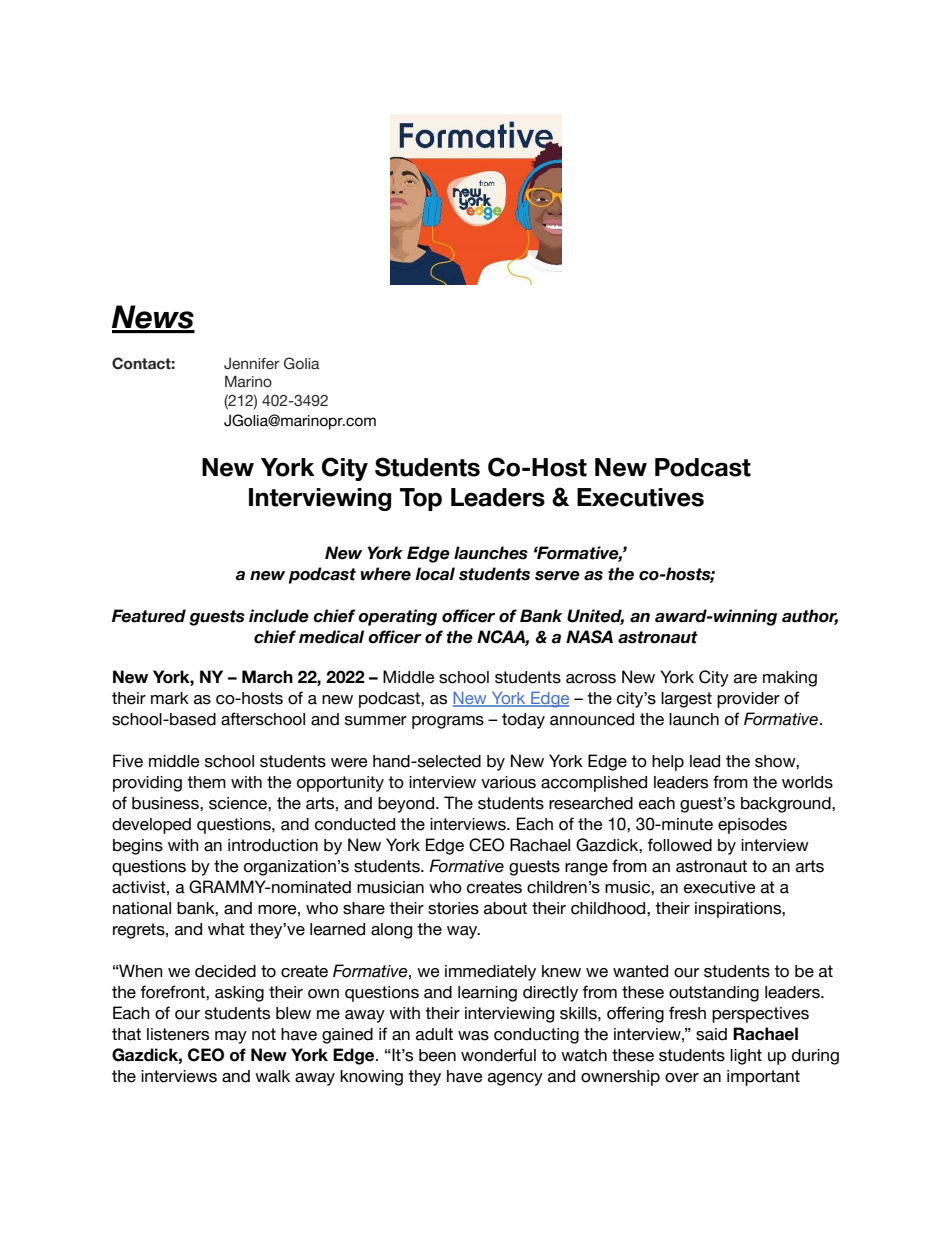  I want to click on provider, so click(748, 700).
